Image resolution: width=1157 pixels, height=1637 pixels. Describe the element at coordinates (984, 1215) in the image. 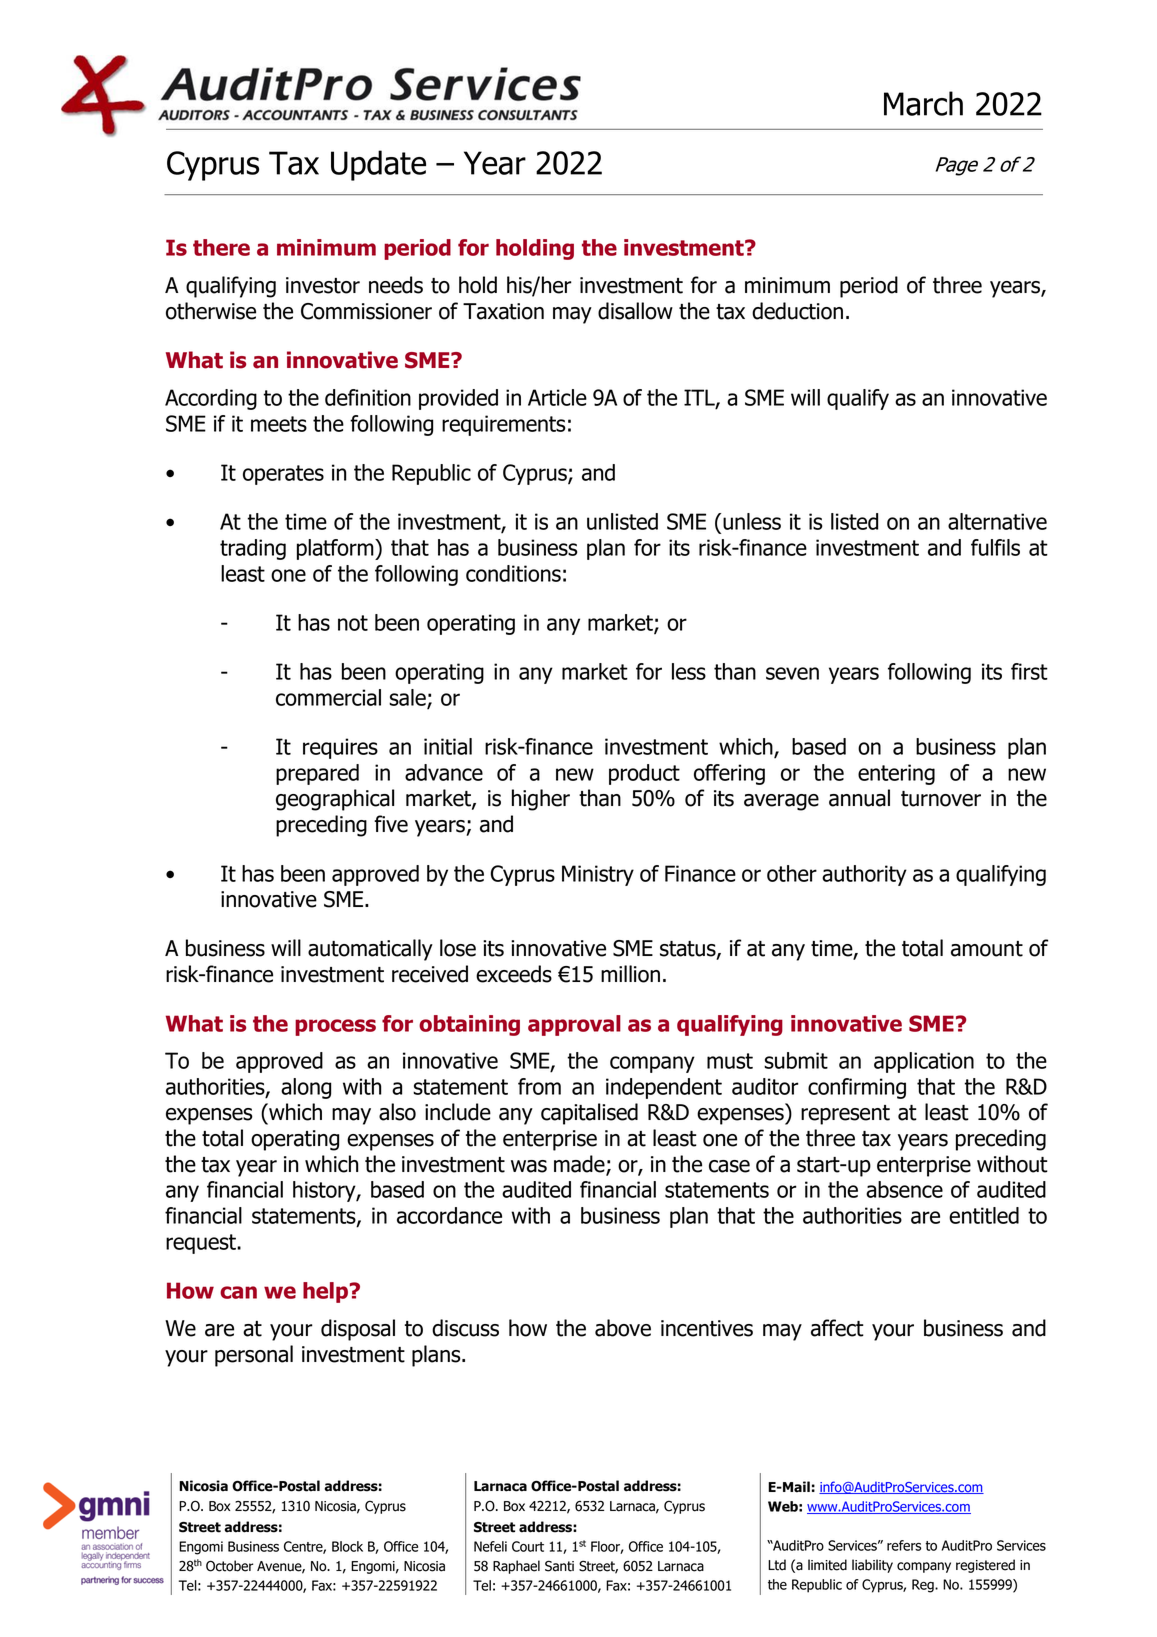

I see `entitled` at that location.
